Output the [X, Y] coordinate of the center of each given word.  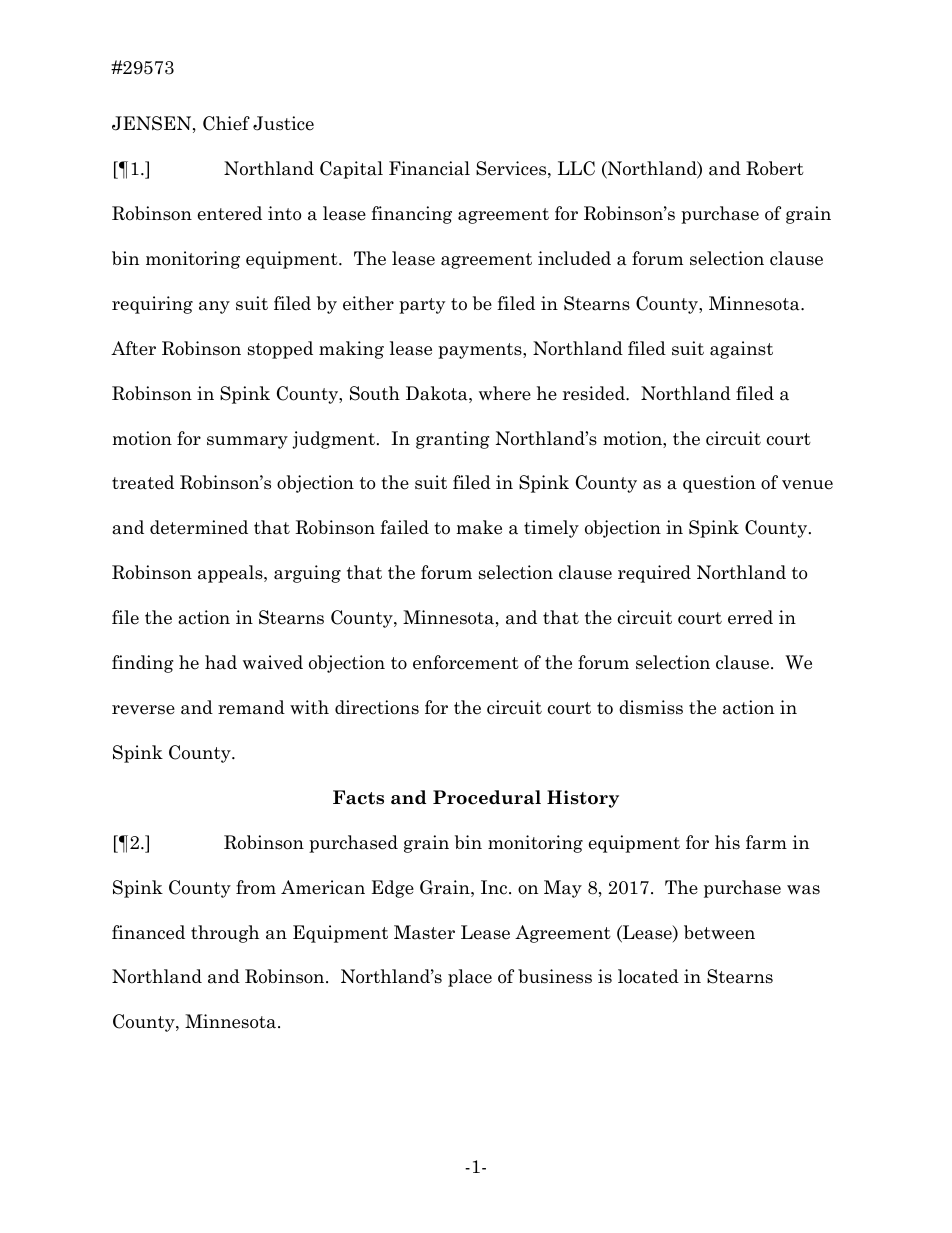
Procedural [487, 797]
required [654, 574]
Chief [226, 123]
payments [481, 351]
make [479, 527]
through [225, 934]
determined [199, 527]
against [741, 350]
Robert [775, 168]
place [470, 978]
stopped [280, 350]
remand [251, 707]
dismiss [651, 707]
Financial [429, 168]
